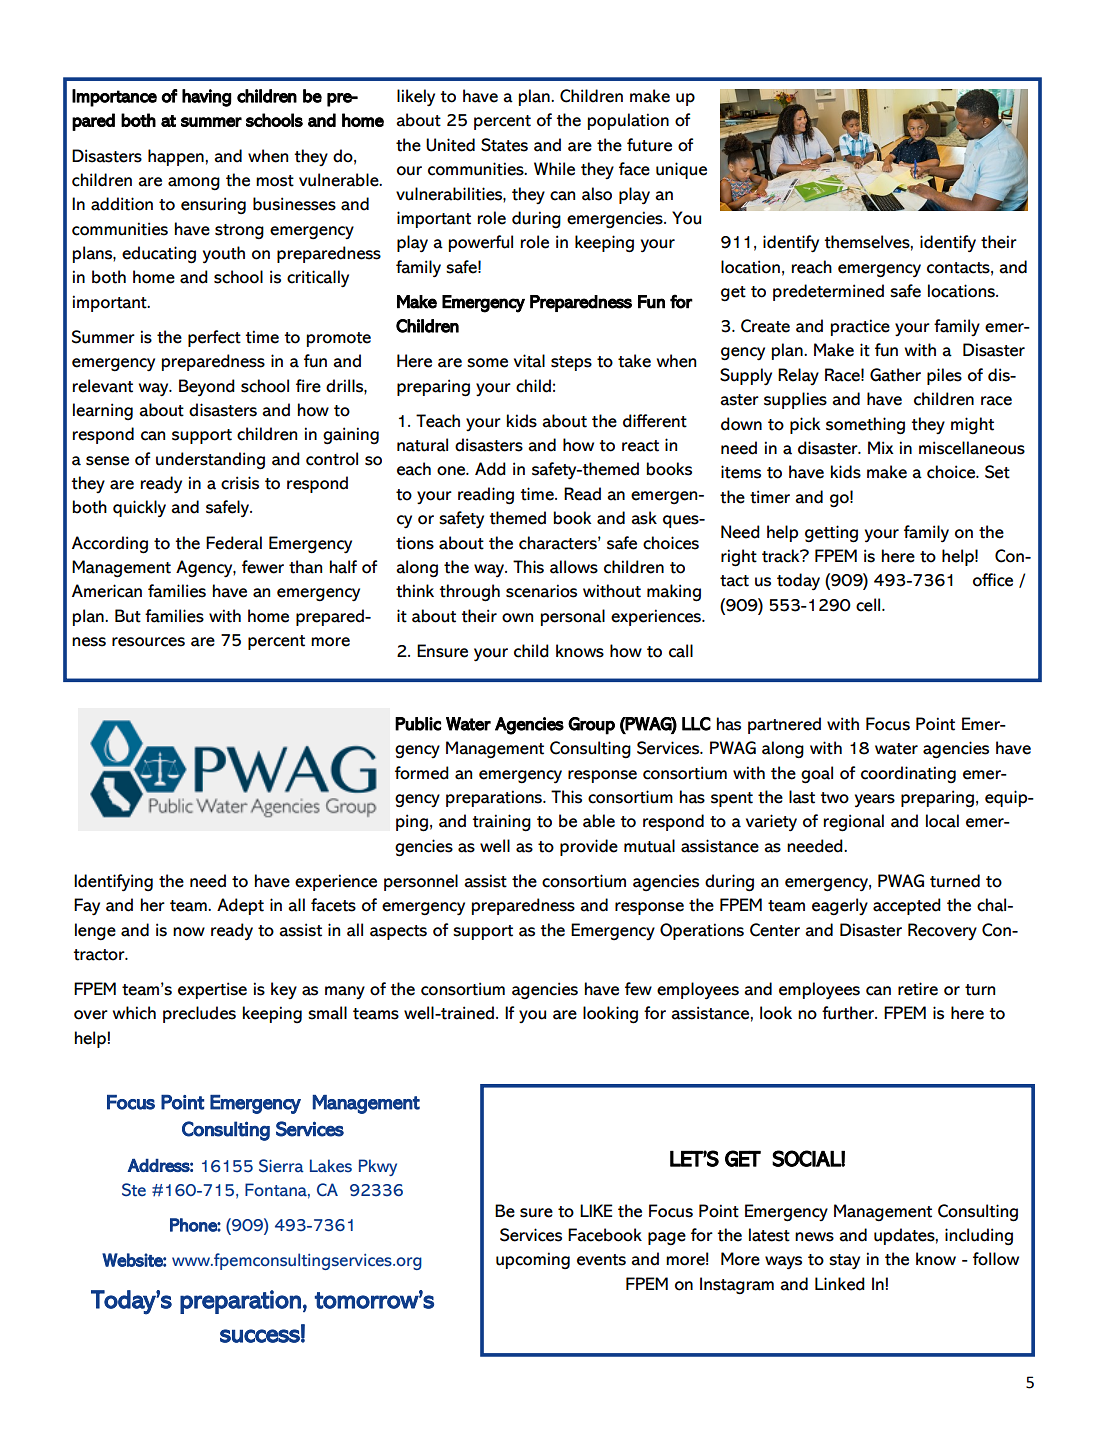  What do you see at coordinates (591, 726) in the screenshot?
I see `Group` at bounding box center [591, 726].
